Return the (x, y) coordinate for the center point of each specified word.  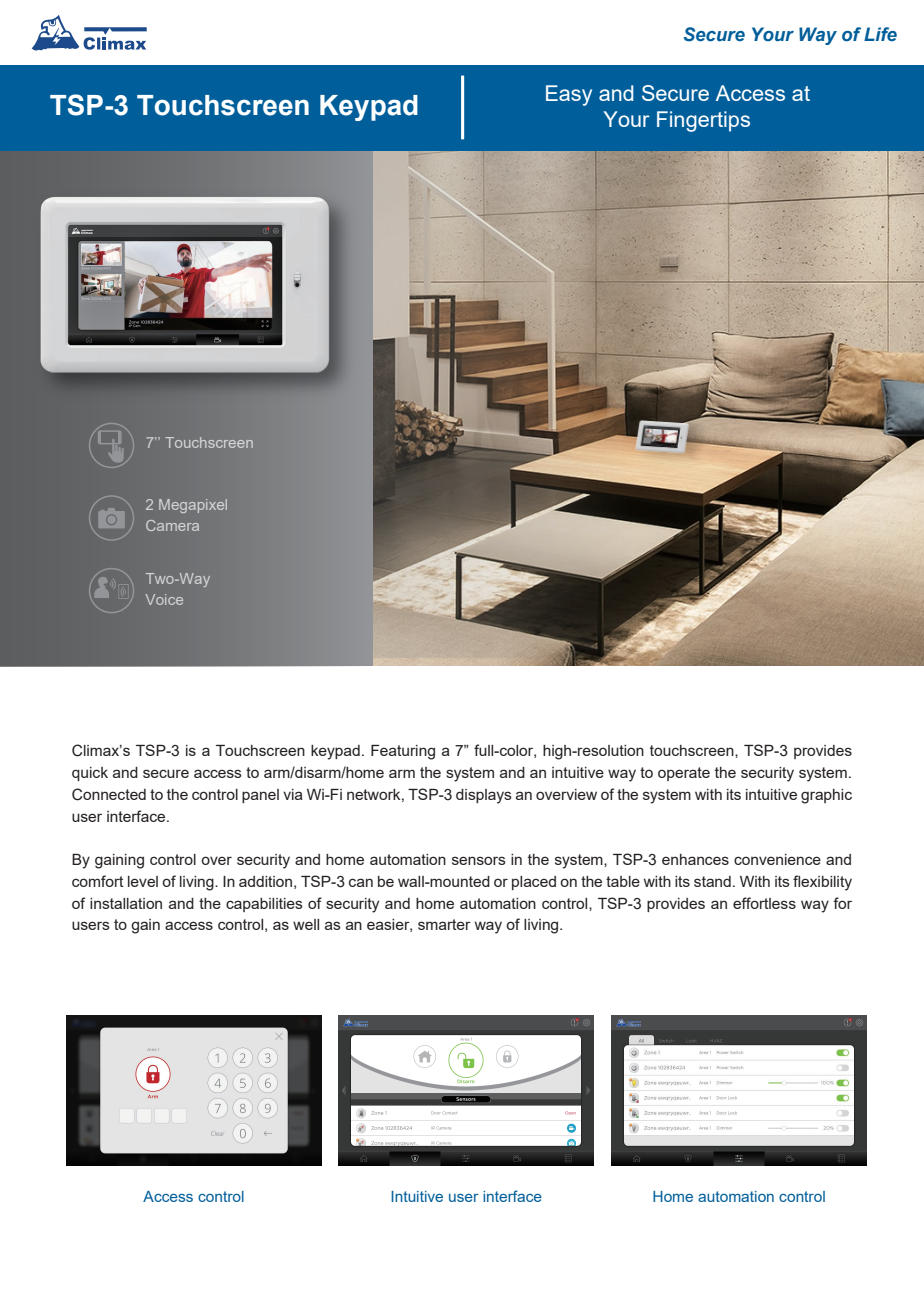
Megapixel (193, 506)
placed (534, 883)
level (143, 881)
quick (90, 774)
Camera (172, 525)
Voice (164, 599)
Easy (569, 95)
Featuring (403, 752)
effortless (764, 903)
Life (880, 34)
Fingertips (703, 121)
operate (684, 774)
